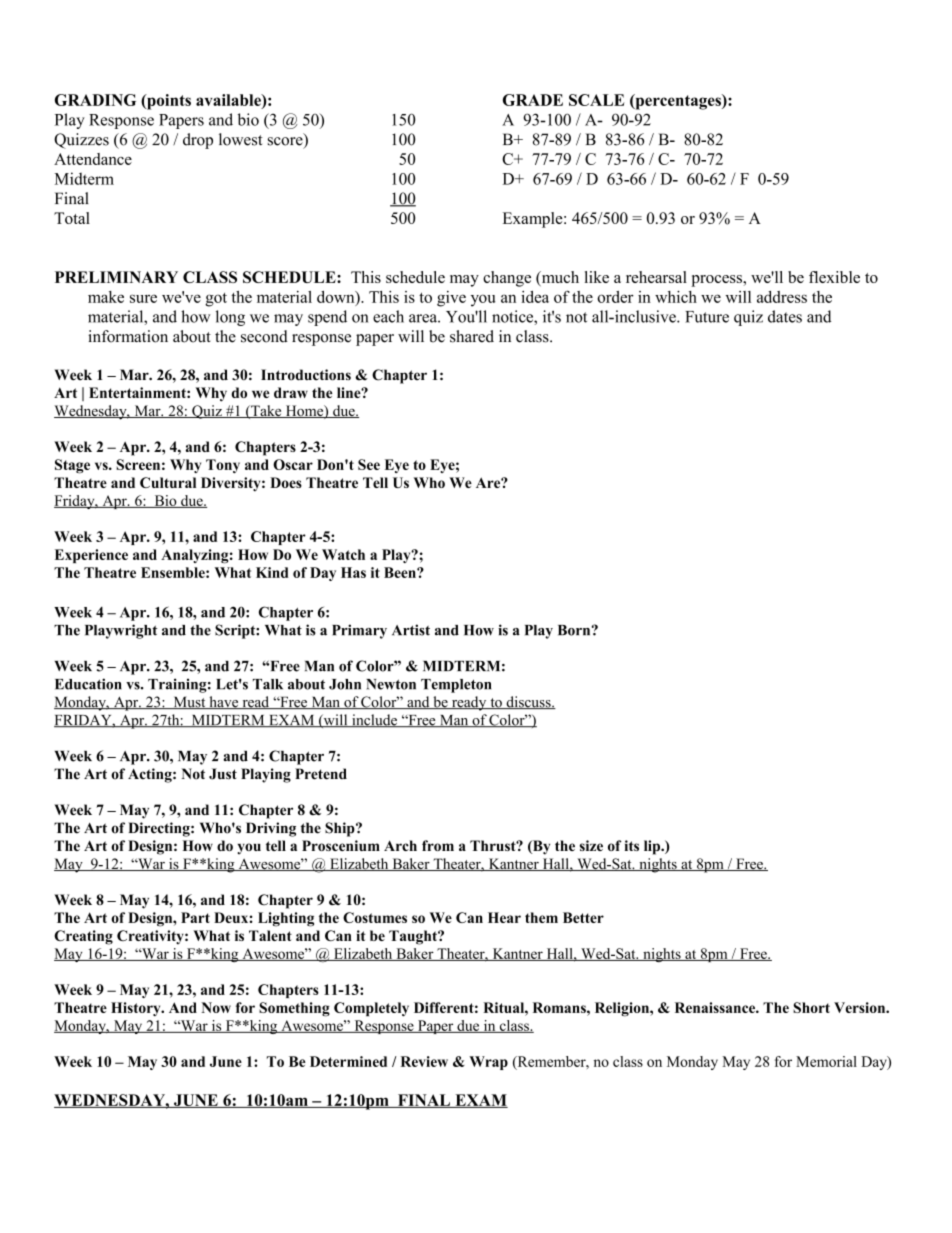 This document has width=952, height=1233. What do you see at coordinates (198, 141) in the document?
I see `drop` at bounding box center [198, 141].
